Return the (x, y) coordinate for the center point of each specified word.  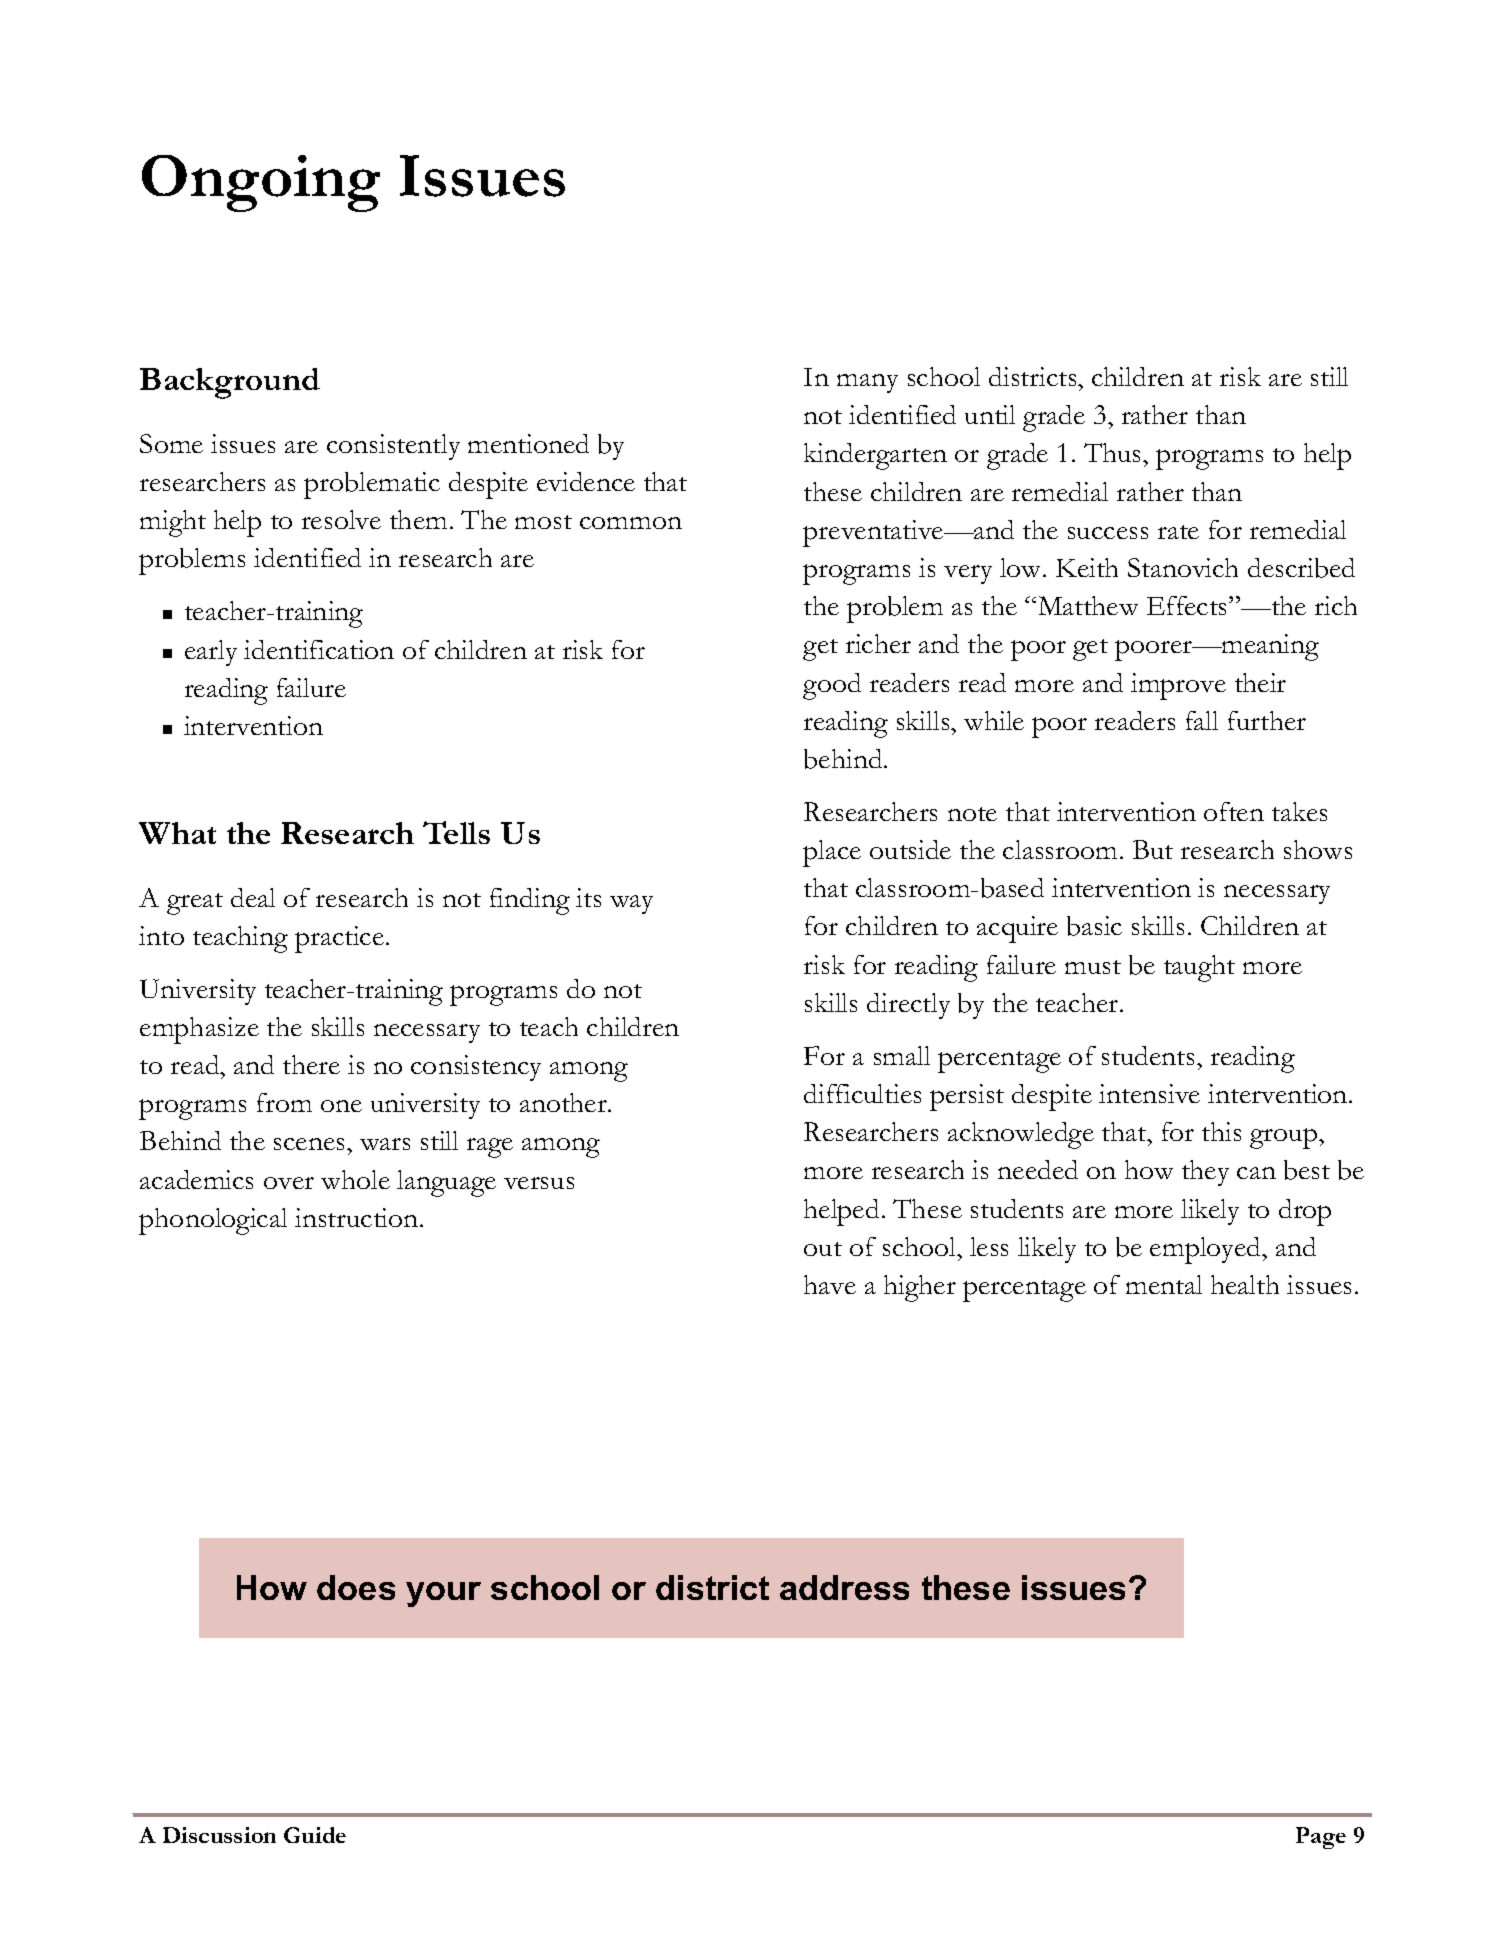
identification (319, 649)
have (830, 1284)
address (844, 1587)
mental (1164, 1284)
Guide (315, 1835)
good (832, 686)
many (867, 383)
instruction (358, 1217)
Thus (1114, 452)
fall (1202, 720)
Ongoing (261, 183)
